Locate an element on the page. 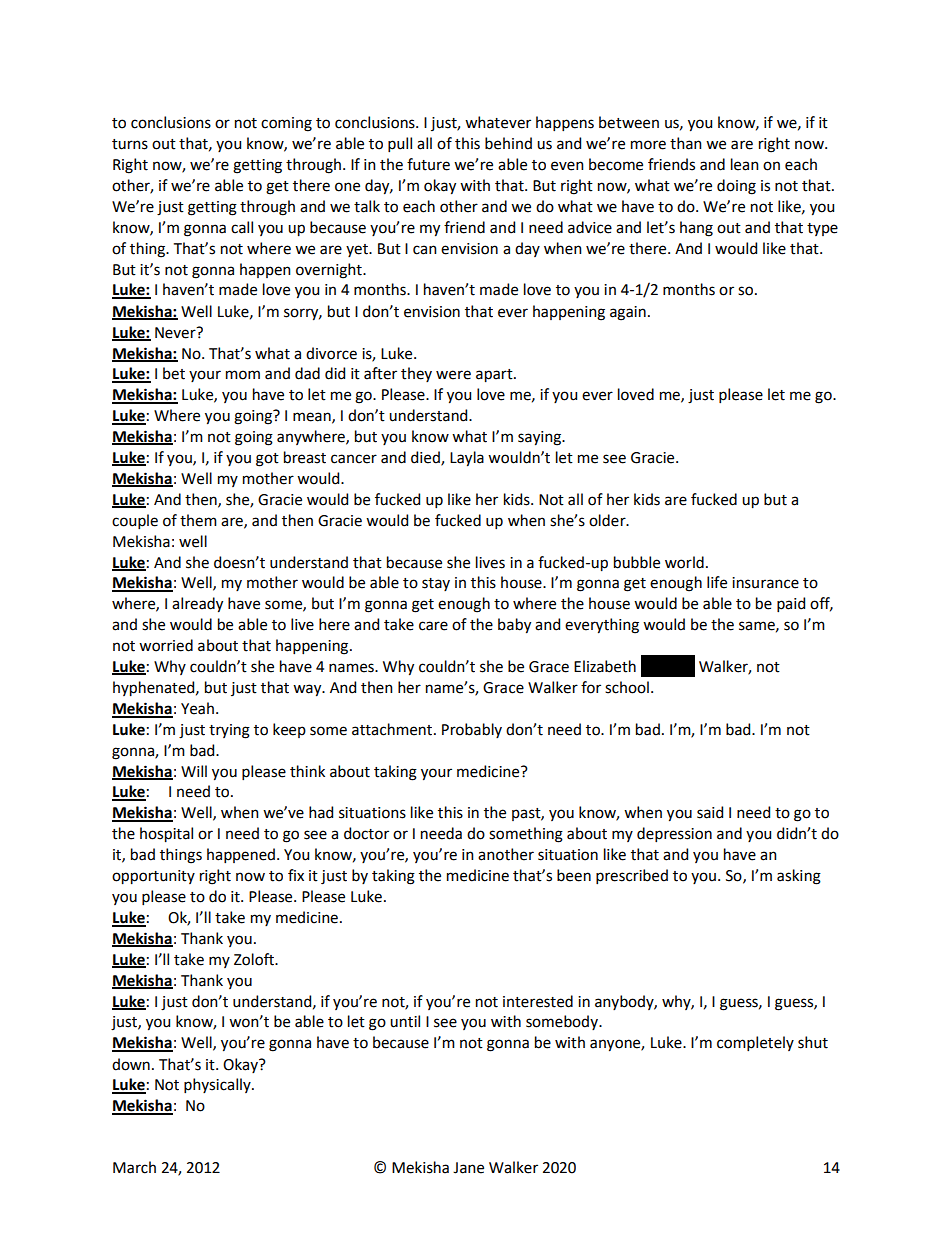  been is located at coordinates (574, 875).
